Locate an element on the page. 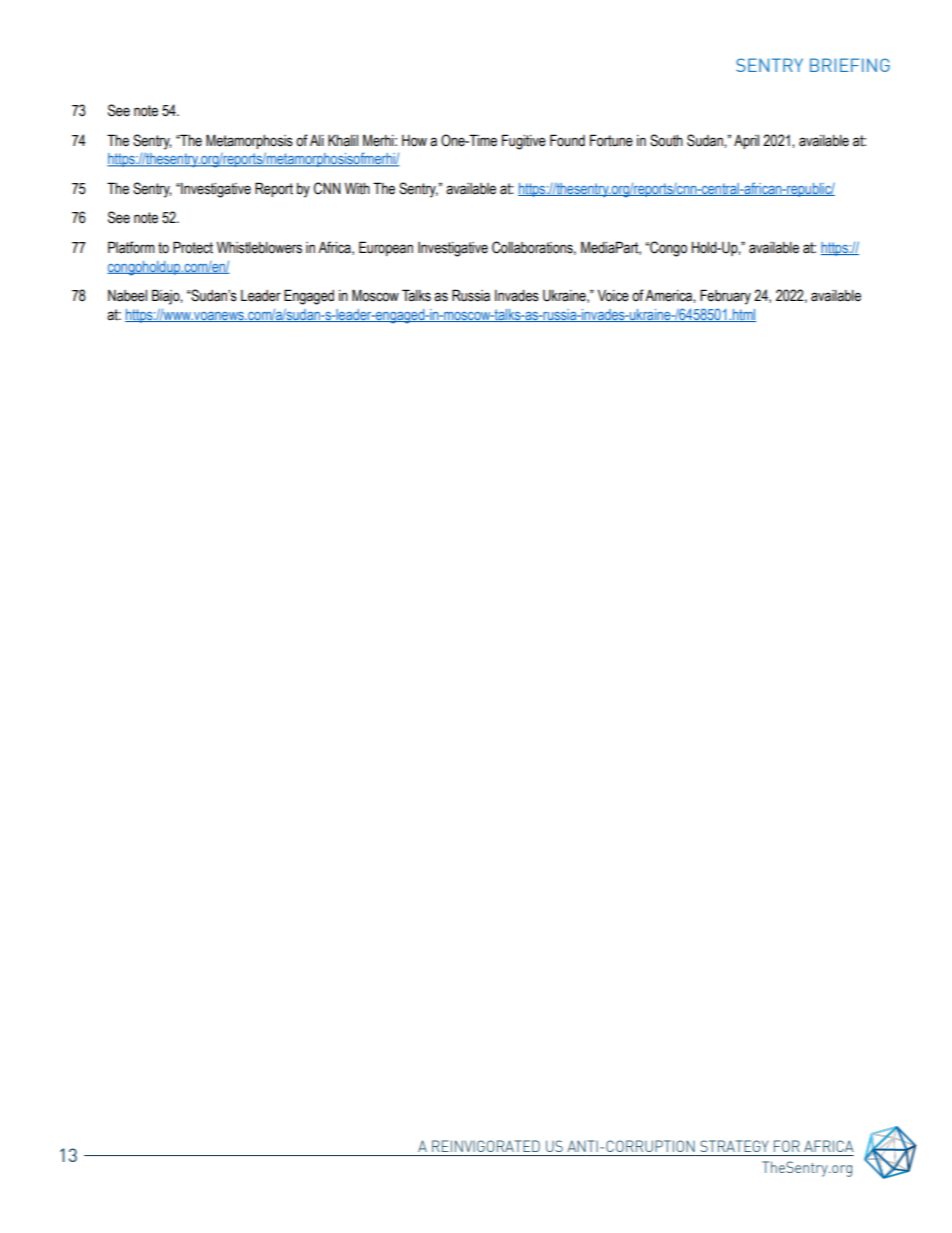 The width and height of the document is (952, 1233). REINVIGORATED is located at coordinates (486, 1146).
